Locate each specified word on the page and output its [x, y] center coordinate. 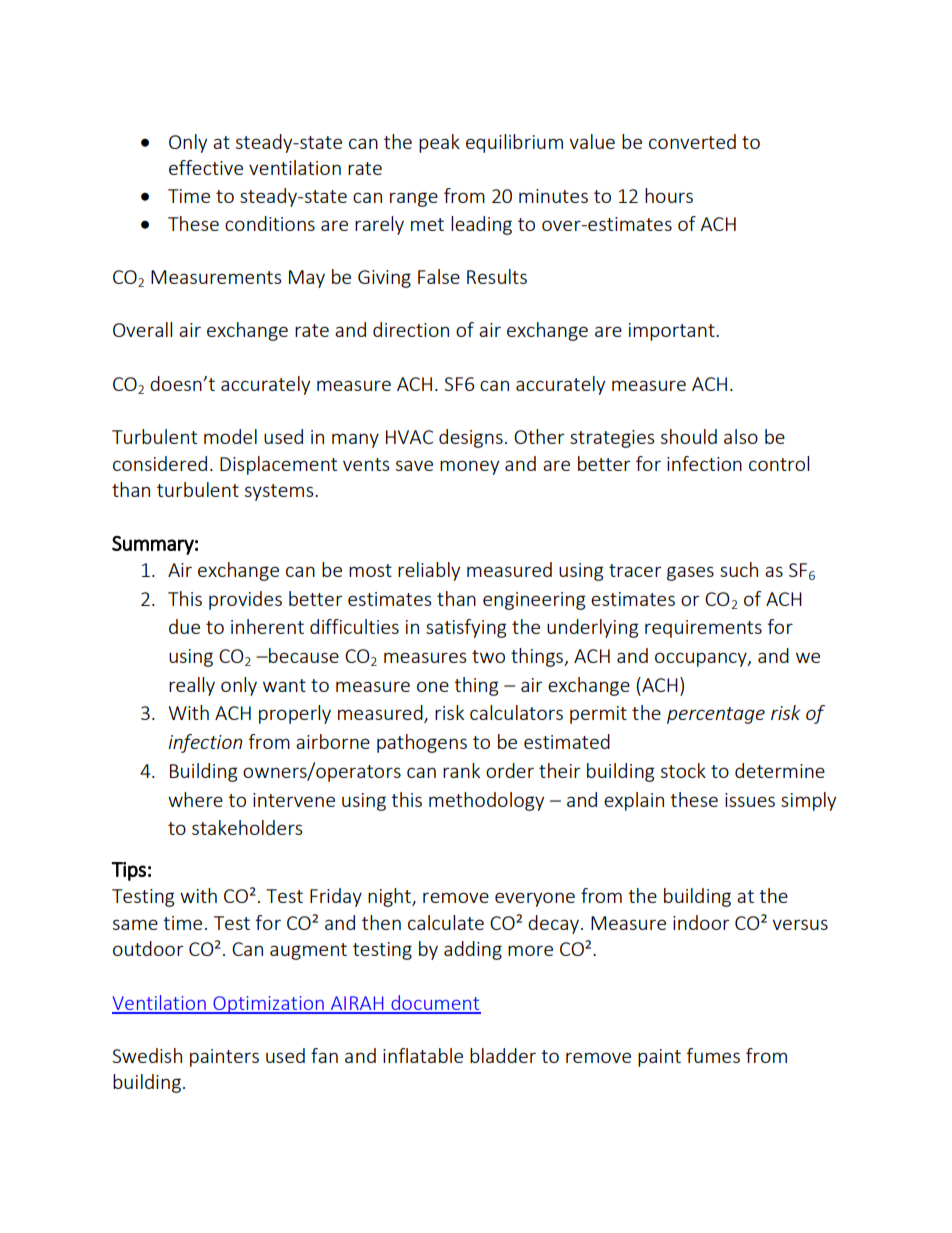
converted [692, 141]
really [192, 686]
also [741, 436]
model [230, 436]
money [469, 467]
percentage [716, 715]
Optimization [268, 1005]
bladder [503, 1055]
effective [206, 167]
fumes [713, 1055]
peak [439, 143]
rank [461, 770]
